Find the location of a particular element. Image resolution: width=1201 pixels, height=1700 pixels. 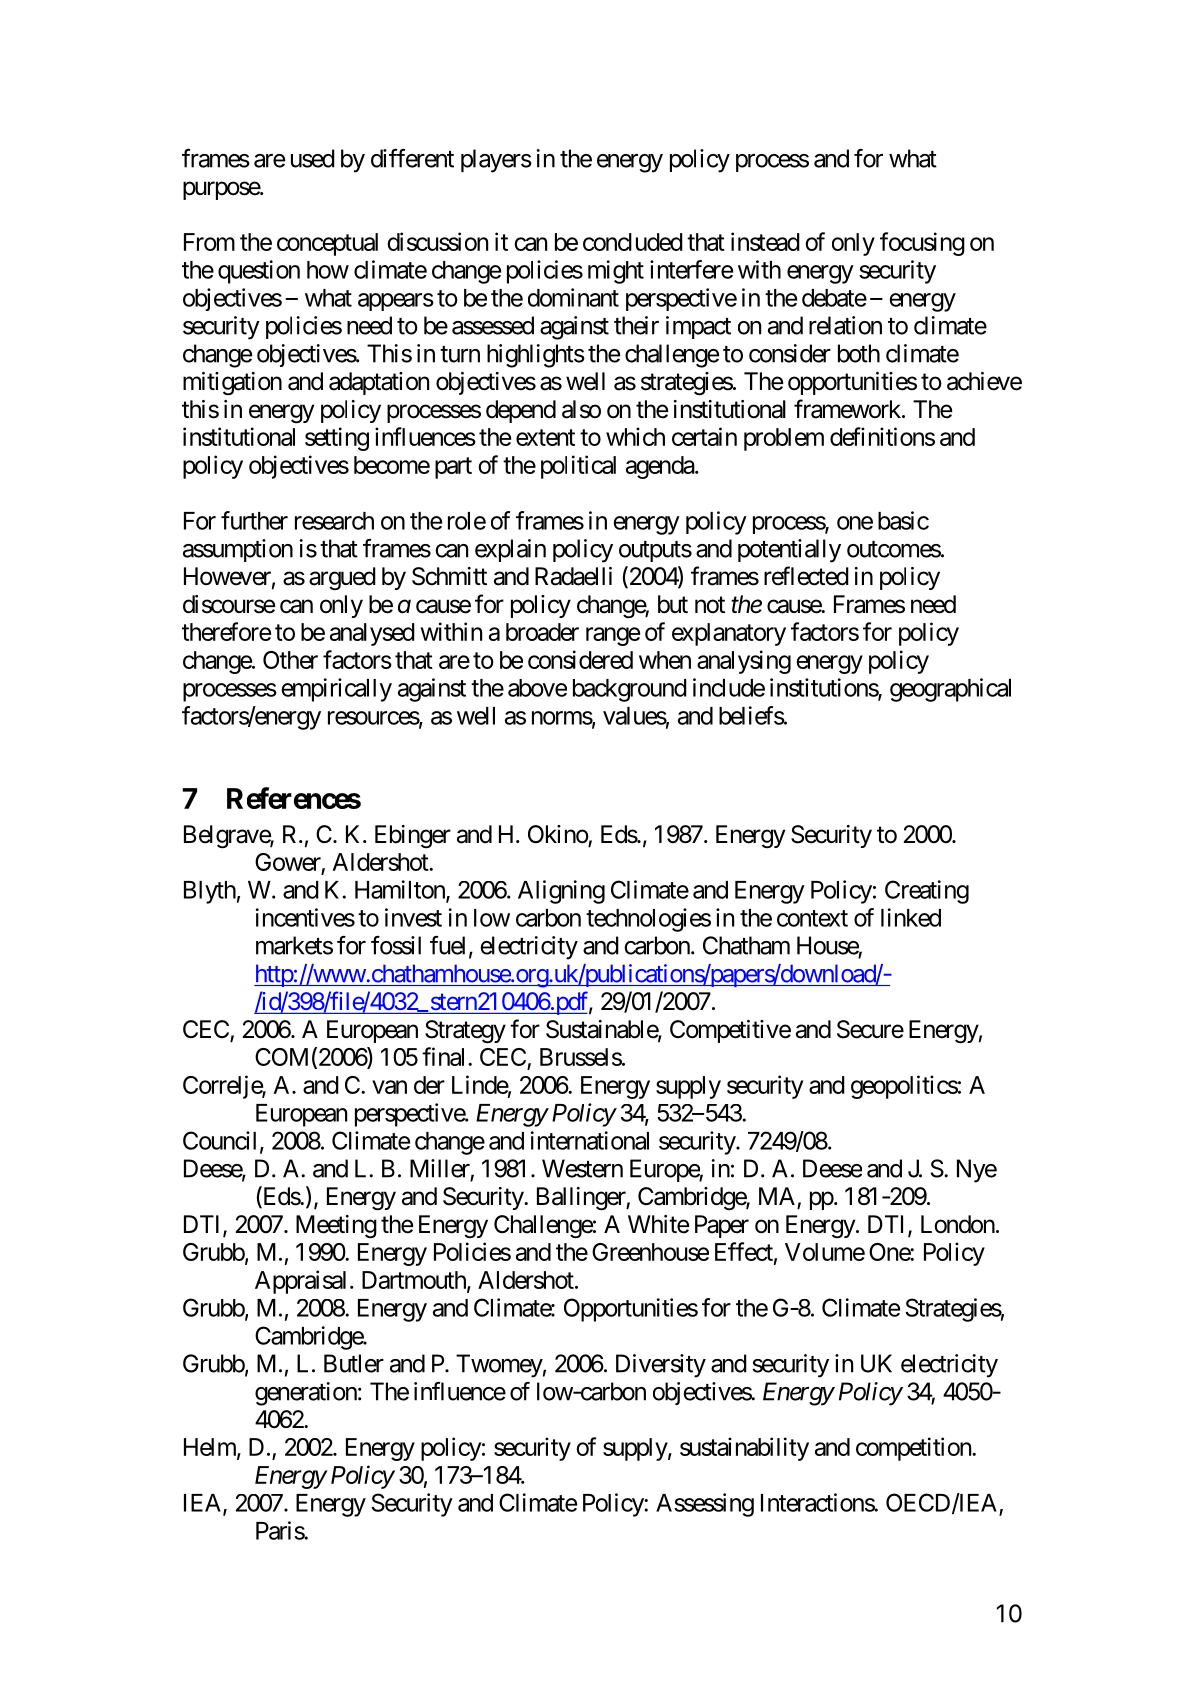

van is located at coordinates (389, 1087).
